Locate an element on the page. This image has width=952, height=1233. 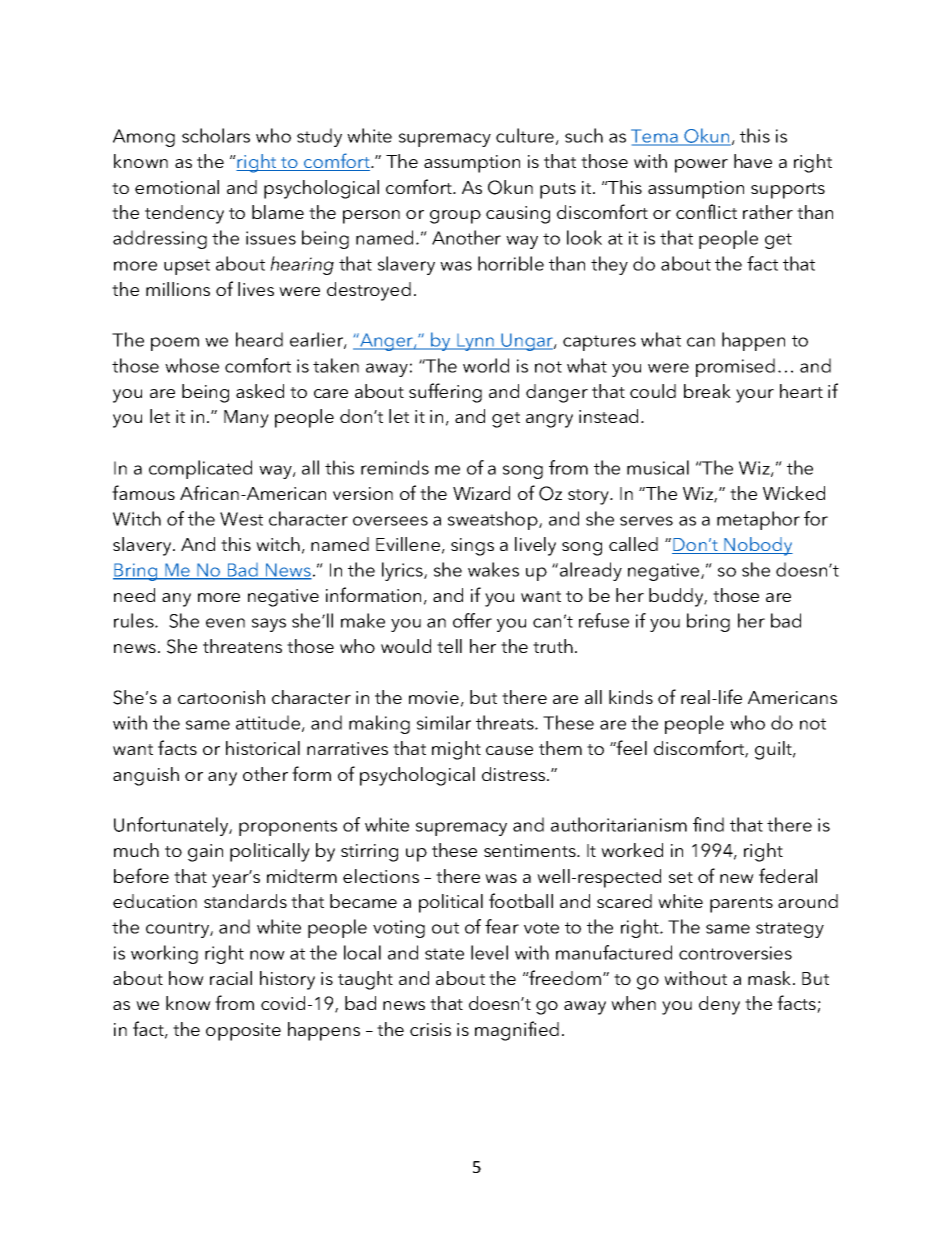
have is located at coordinates (753, 161).
